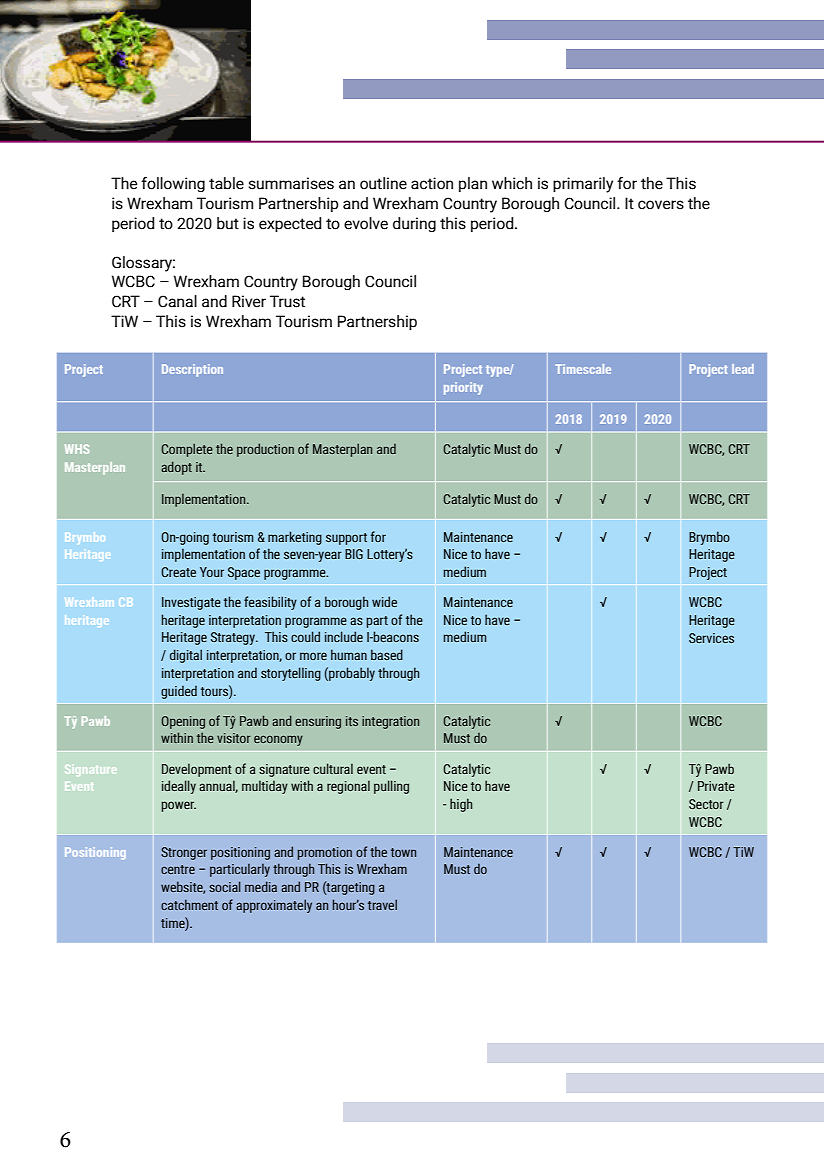 Image resolution: width=824 pixels, height=1170 pixels. Describe the element at coordinates (178, 572) in the screenshot. I see `Create` at that location.
